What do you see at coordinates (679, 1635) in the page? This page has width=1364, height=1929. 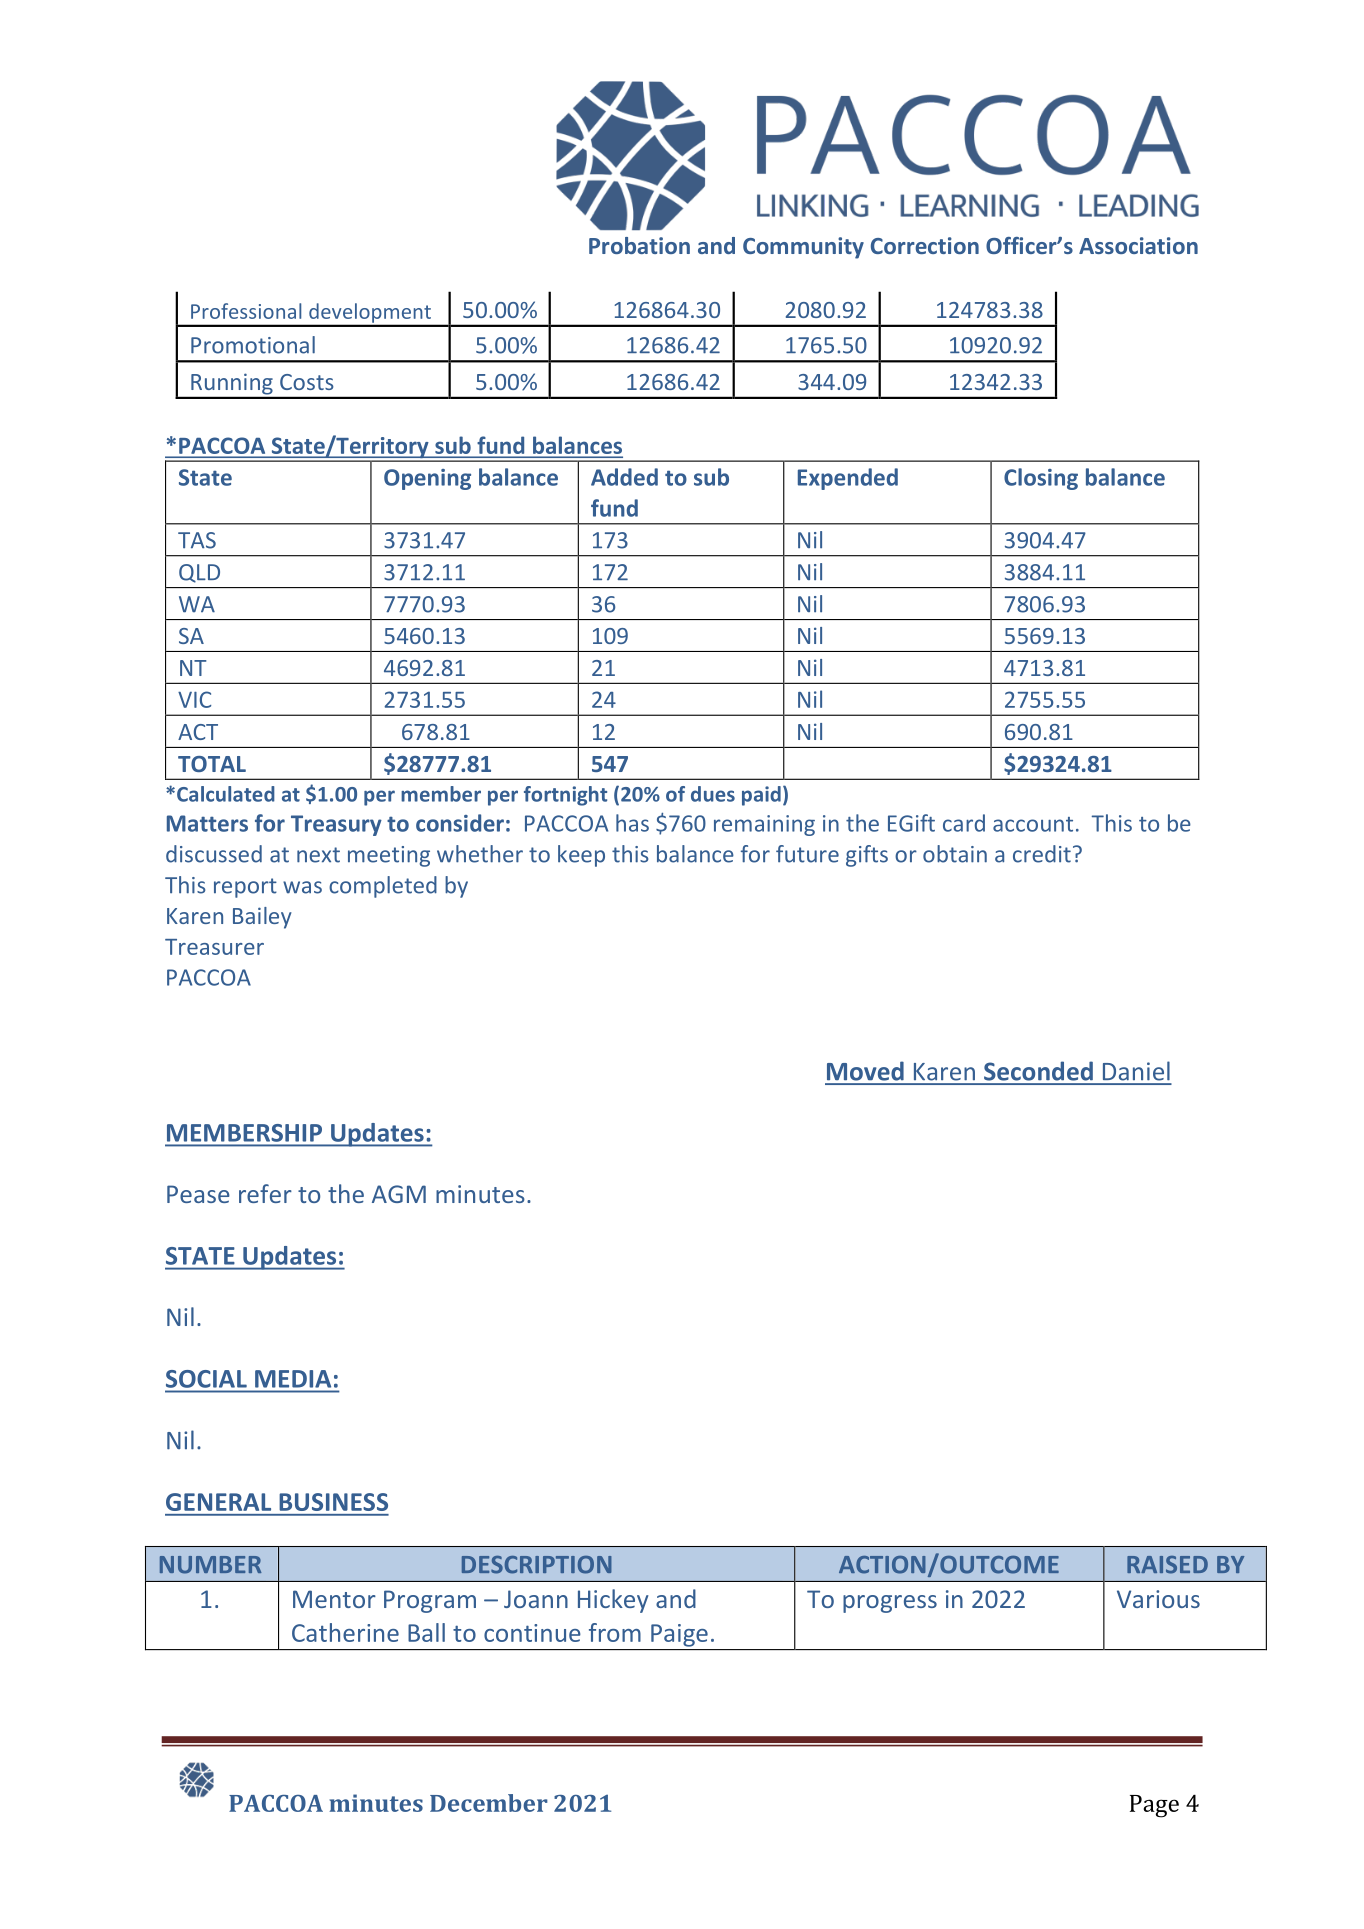 I see `Paige` at bounding box center [679, 1635].
